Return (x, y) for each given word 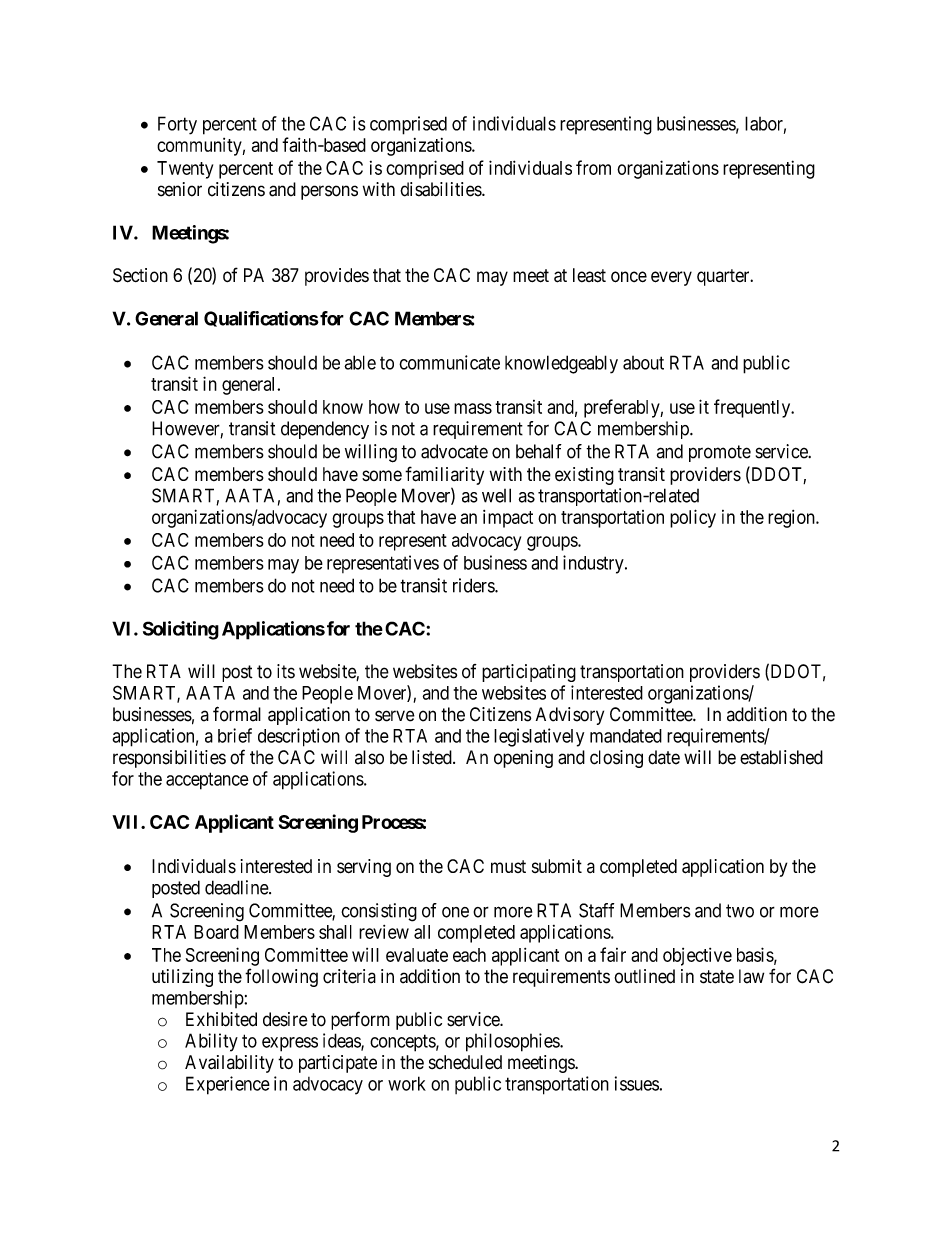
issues (637, 1083)
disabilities (441, 189)
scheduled (465, 1062)
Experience (228, 1085)
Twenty (185, 170)
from (593, 167)
